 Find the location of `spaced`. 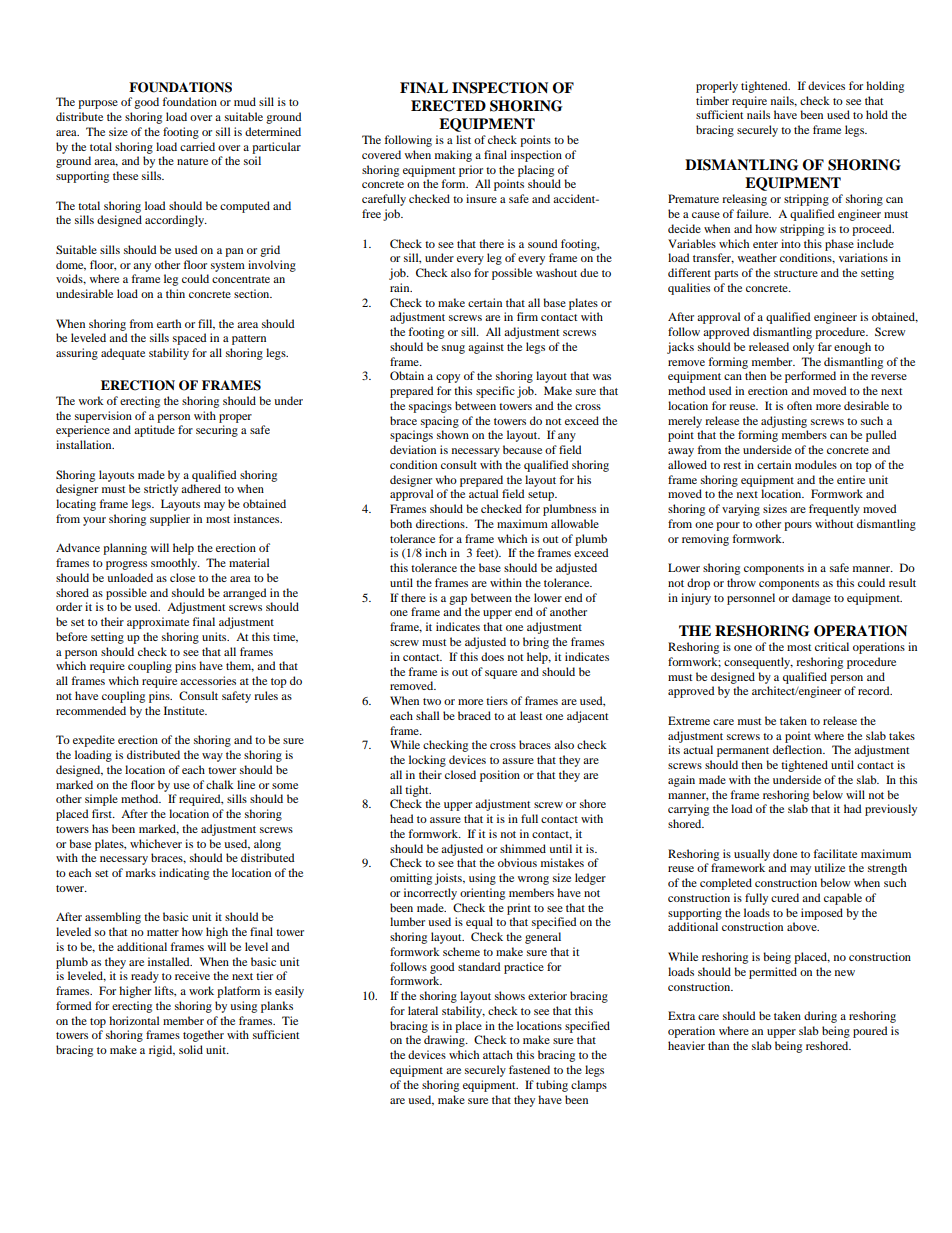

spaced is located at coordinates (190, 339).
